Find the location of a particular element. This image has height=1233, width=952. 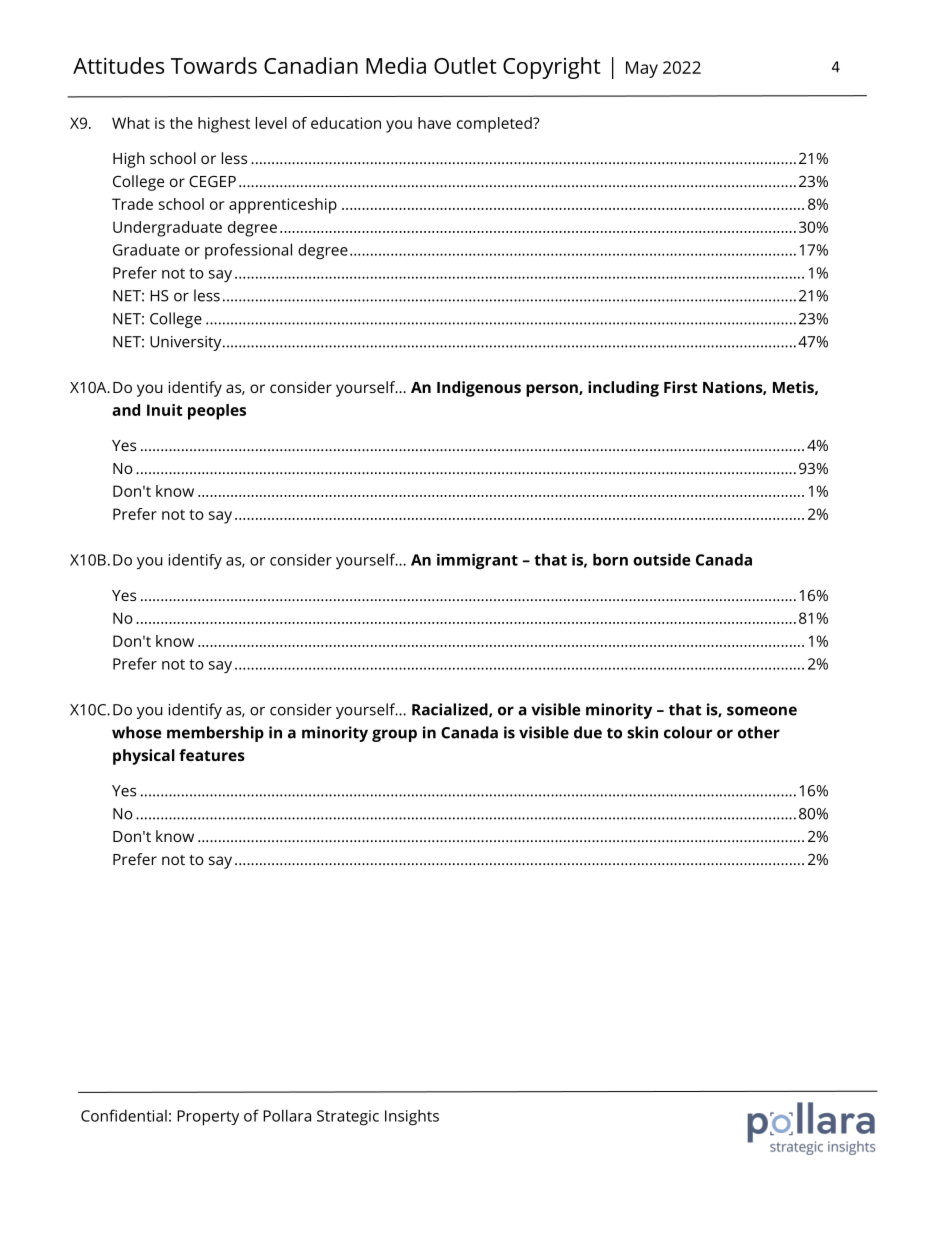

membership is located at coordinates (215, 734).
